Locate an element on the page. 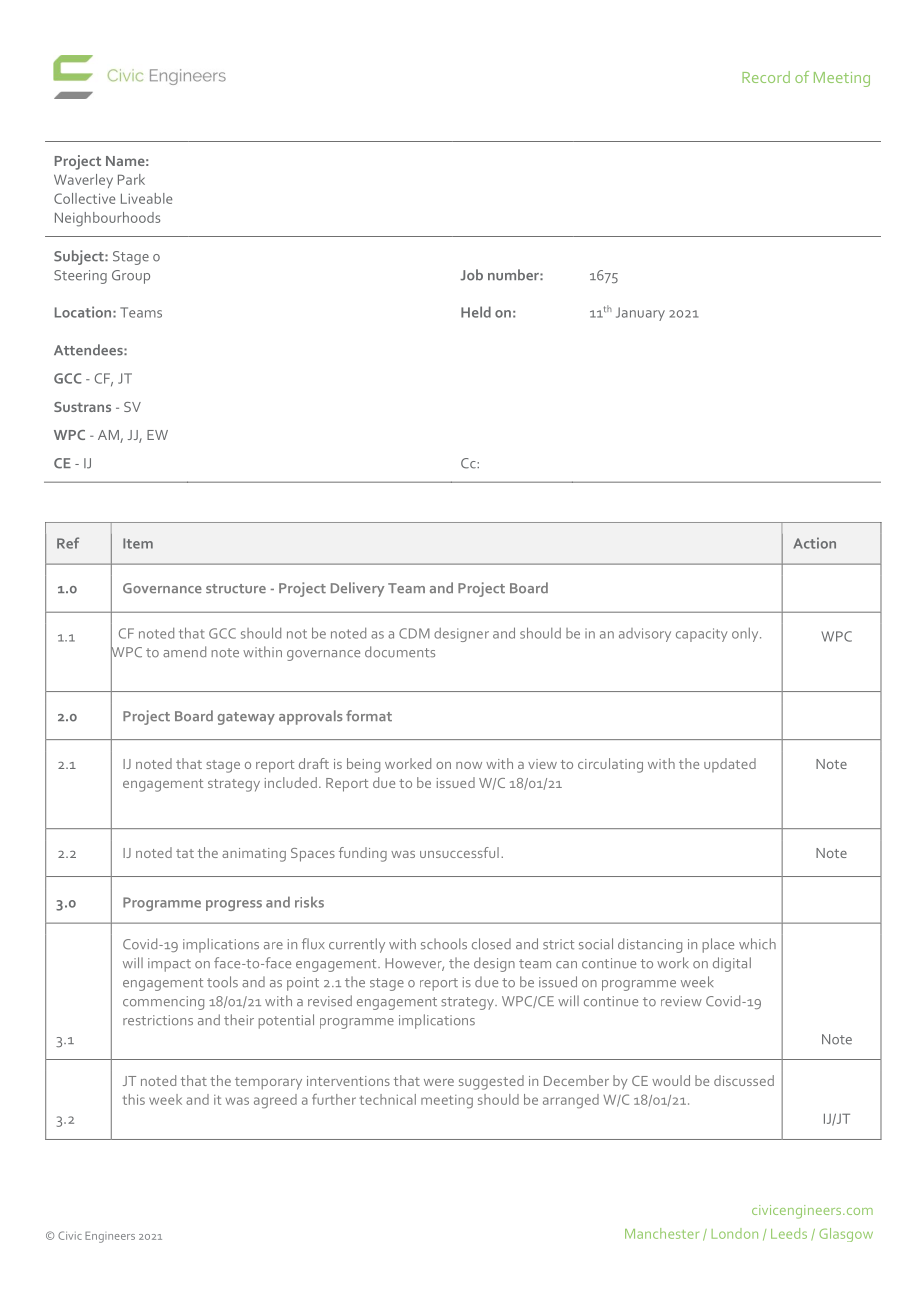 This document has width=924, height=1307. Item is located at coordinates (138, 543).
